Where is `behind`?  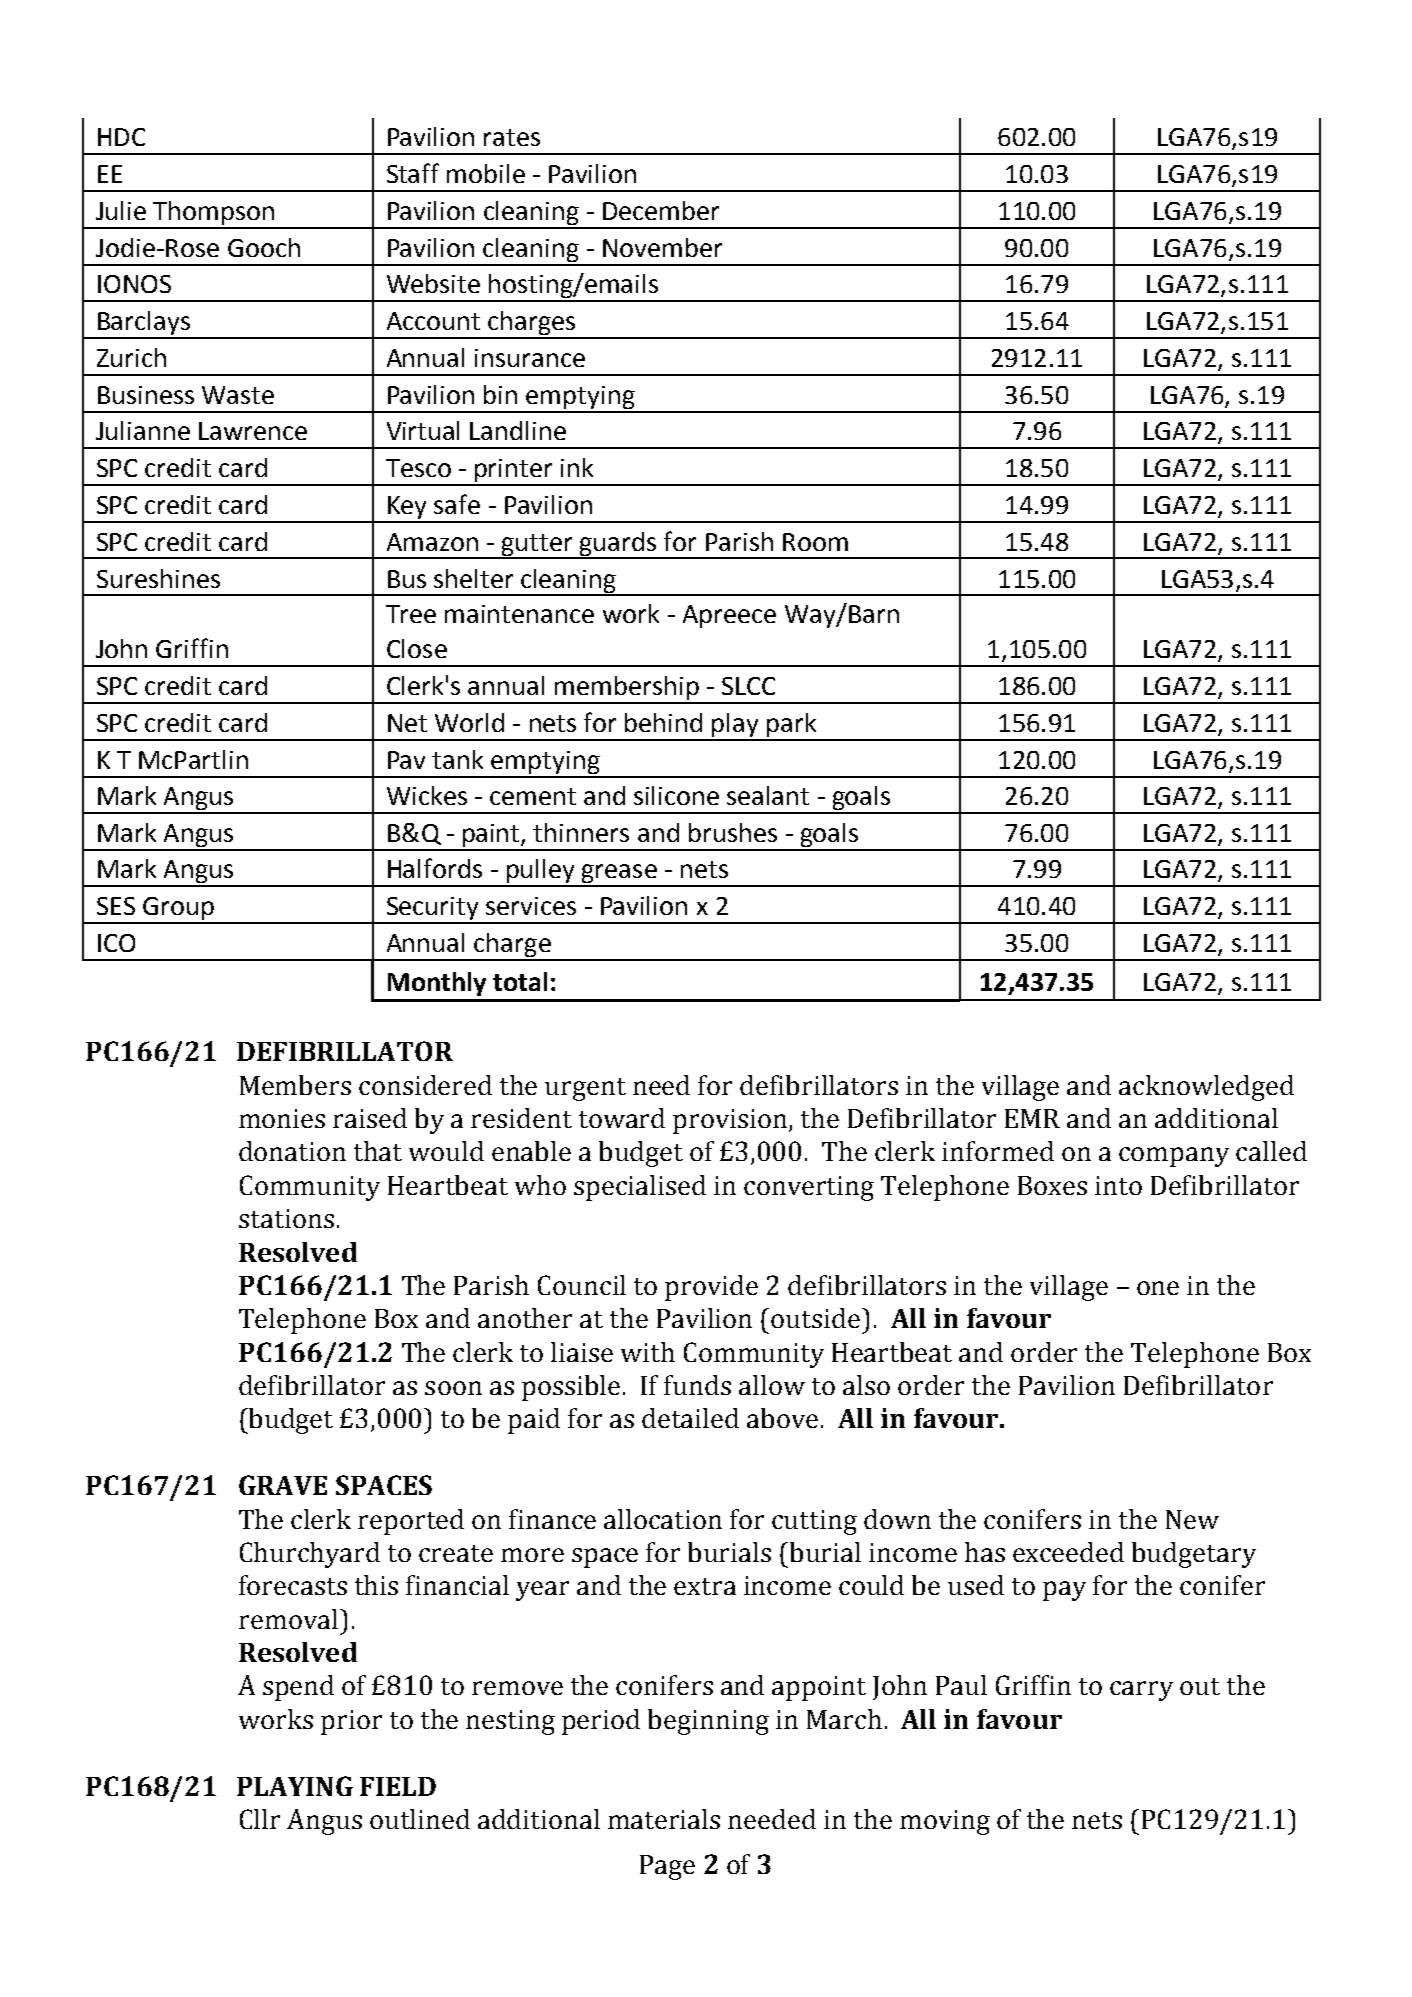 behind is located at coordinates (663, 722).
